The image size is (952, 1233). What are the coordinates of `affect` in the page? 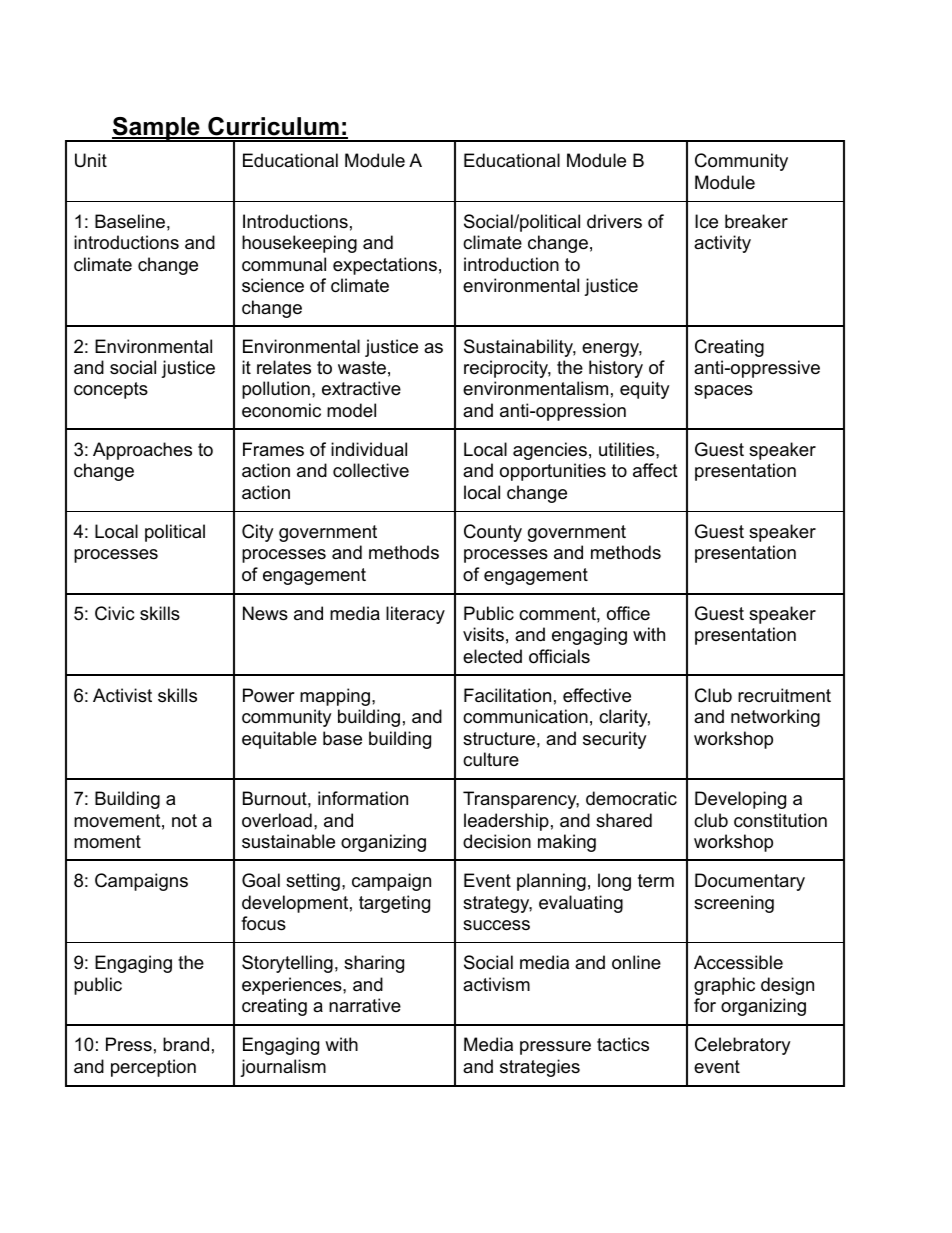 It's located at (655, 470).
